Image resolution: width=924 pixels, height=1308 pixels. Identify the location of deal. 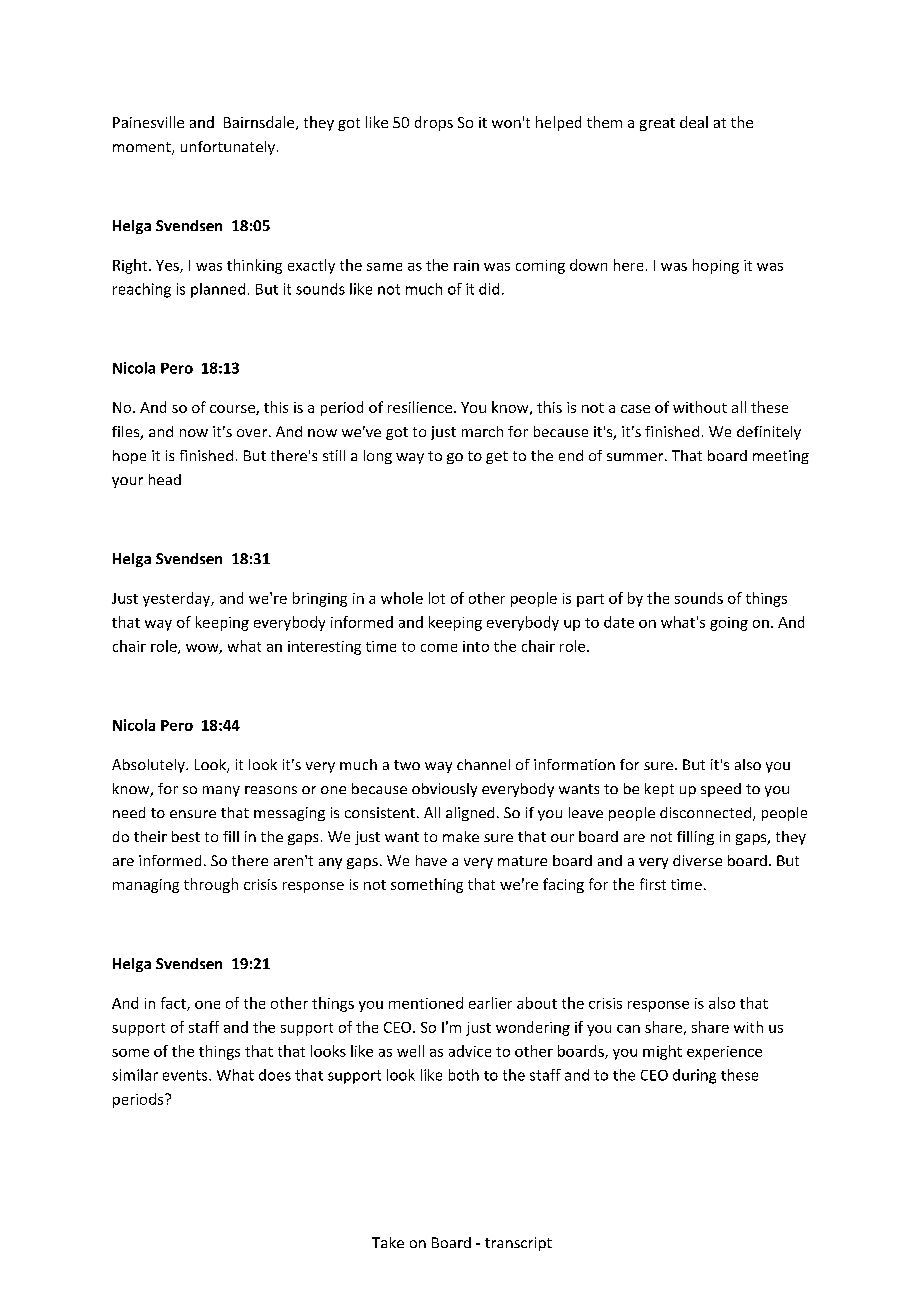
(694, 122).
